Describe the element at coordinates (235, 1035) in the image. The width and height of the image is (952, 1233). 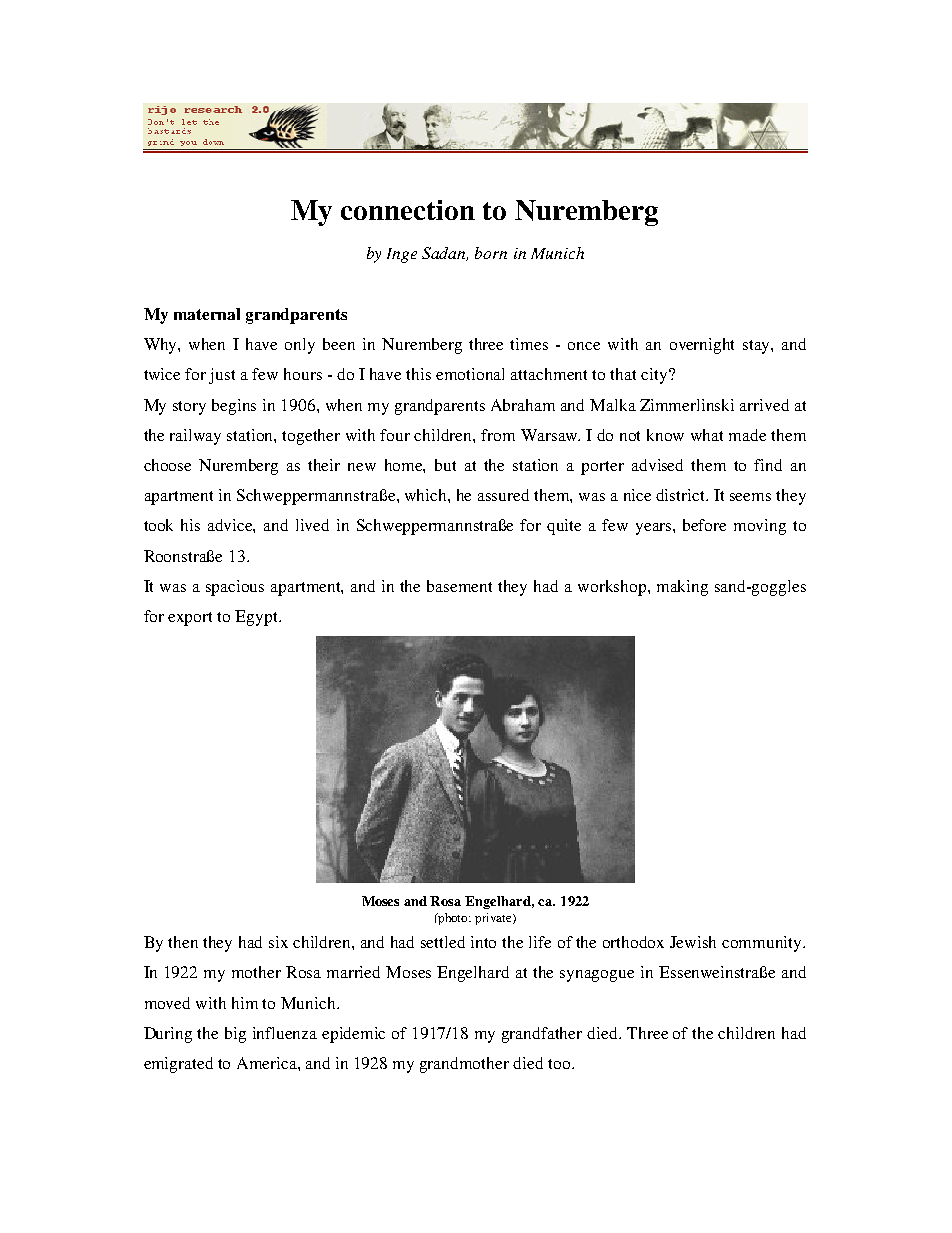
I see `big` at that location.
